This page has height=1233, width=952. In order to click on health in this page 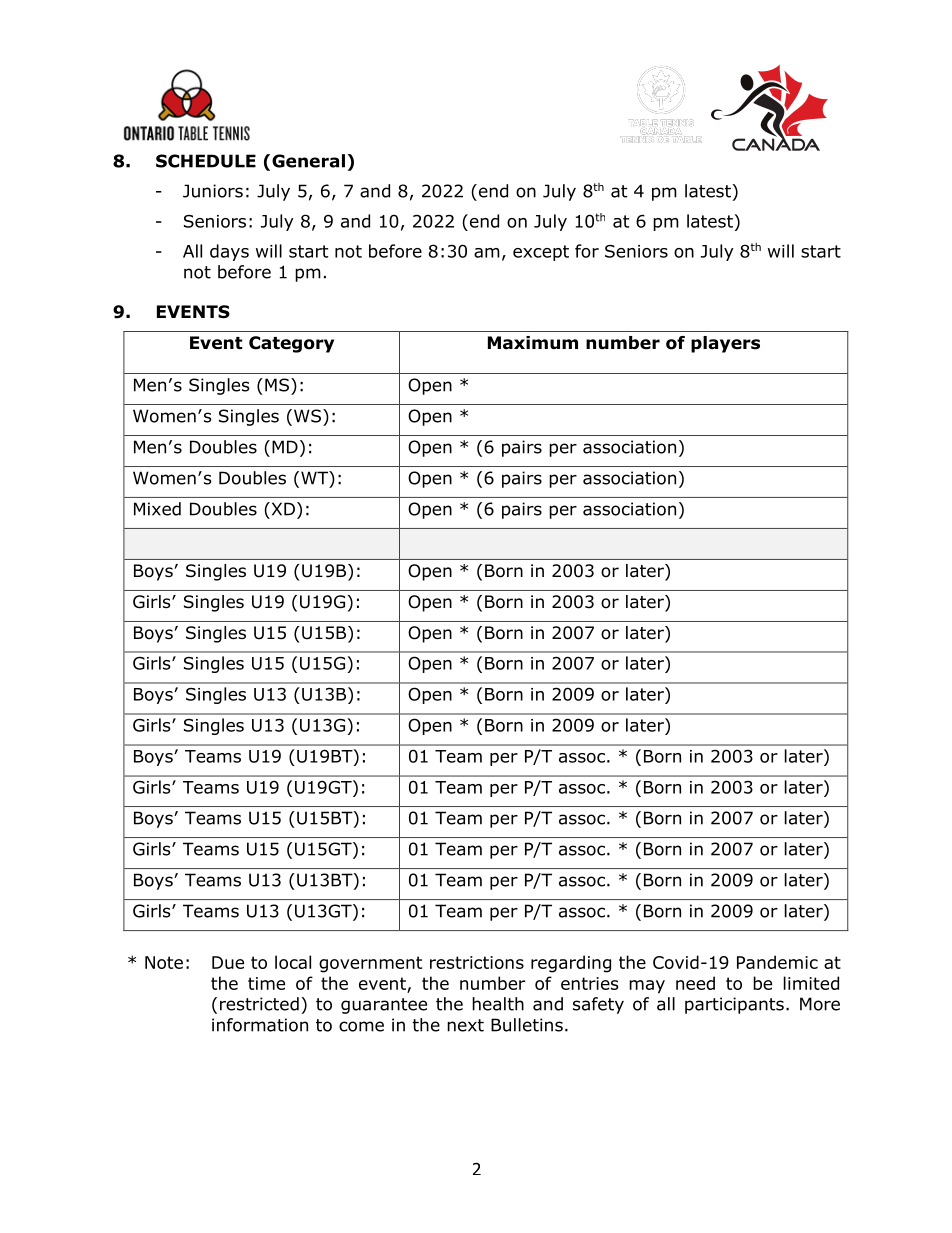, I will do `click(498, 1004)`.
